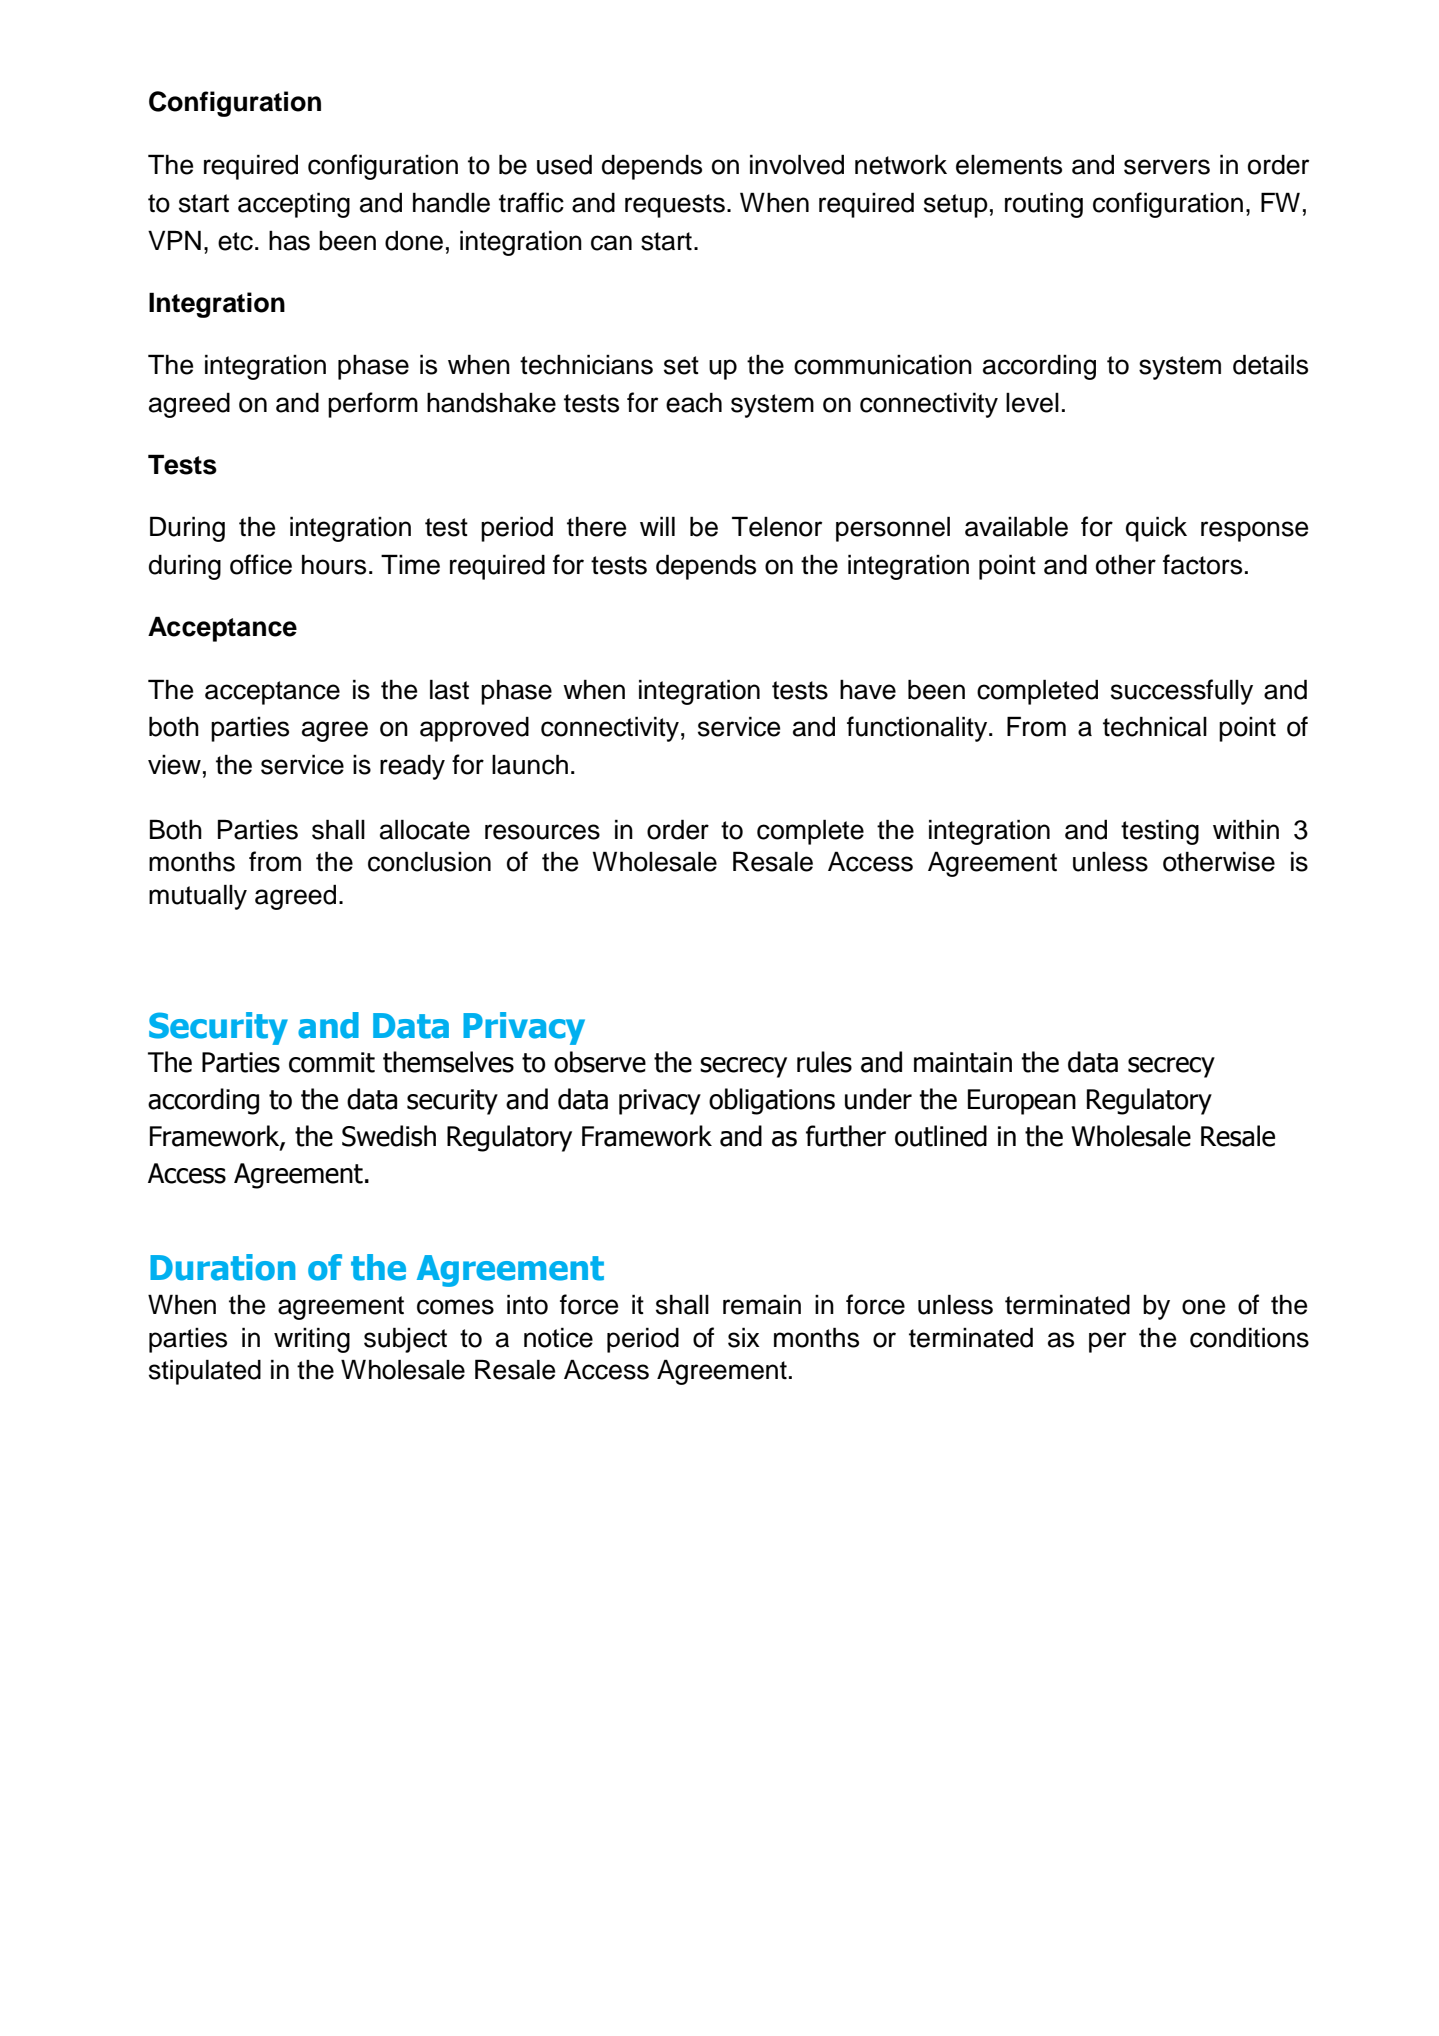  Describe the element at coordinates (1167, 167) in the page. I see `servers` at that location.
